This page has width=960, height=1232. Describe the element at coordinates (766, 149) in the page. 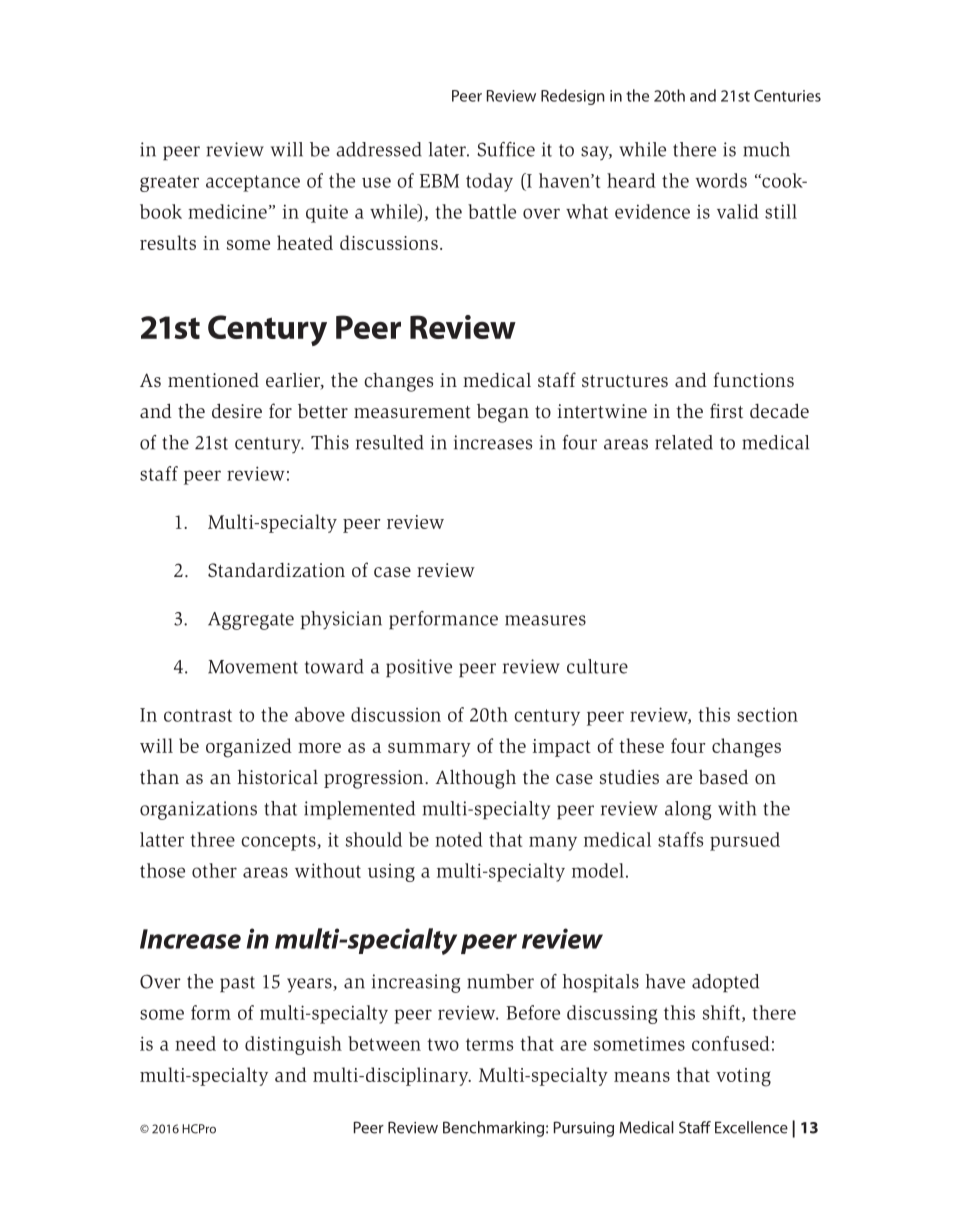

I see `much` at that location.
